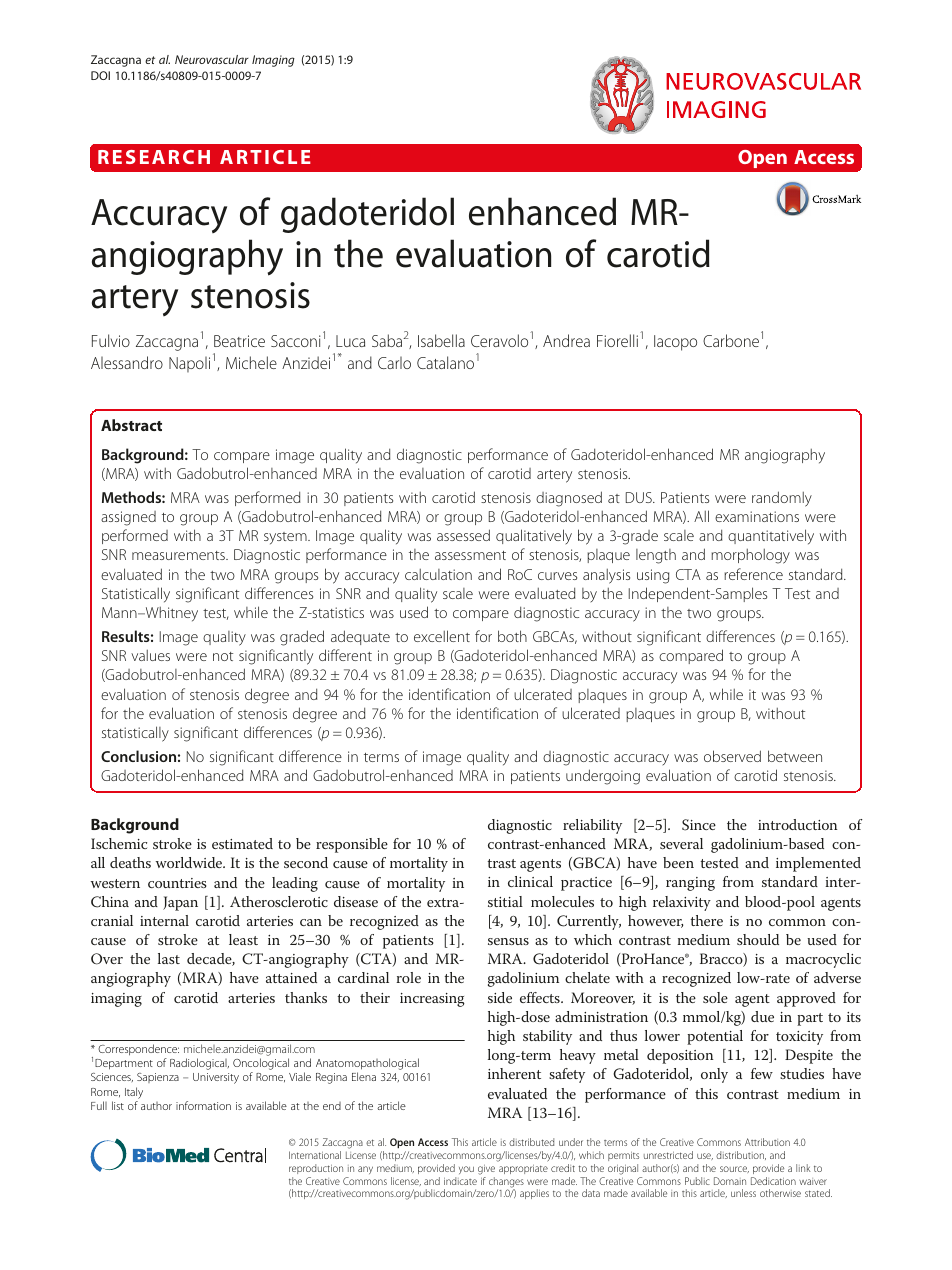 The image size is (952, 1270). Describe the element at coordinates (223, 656) in the image. I see `not` at that location.
